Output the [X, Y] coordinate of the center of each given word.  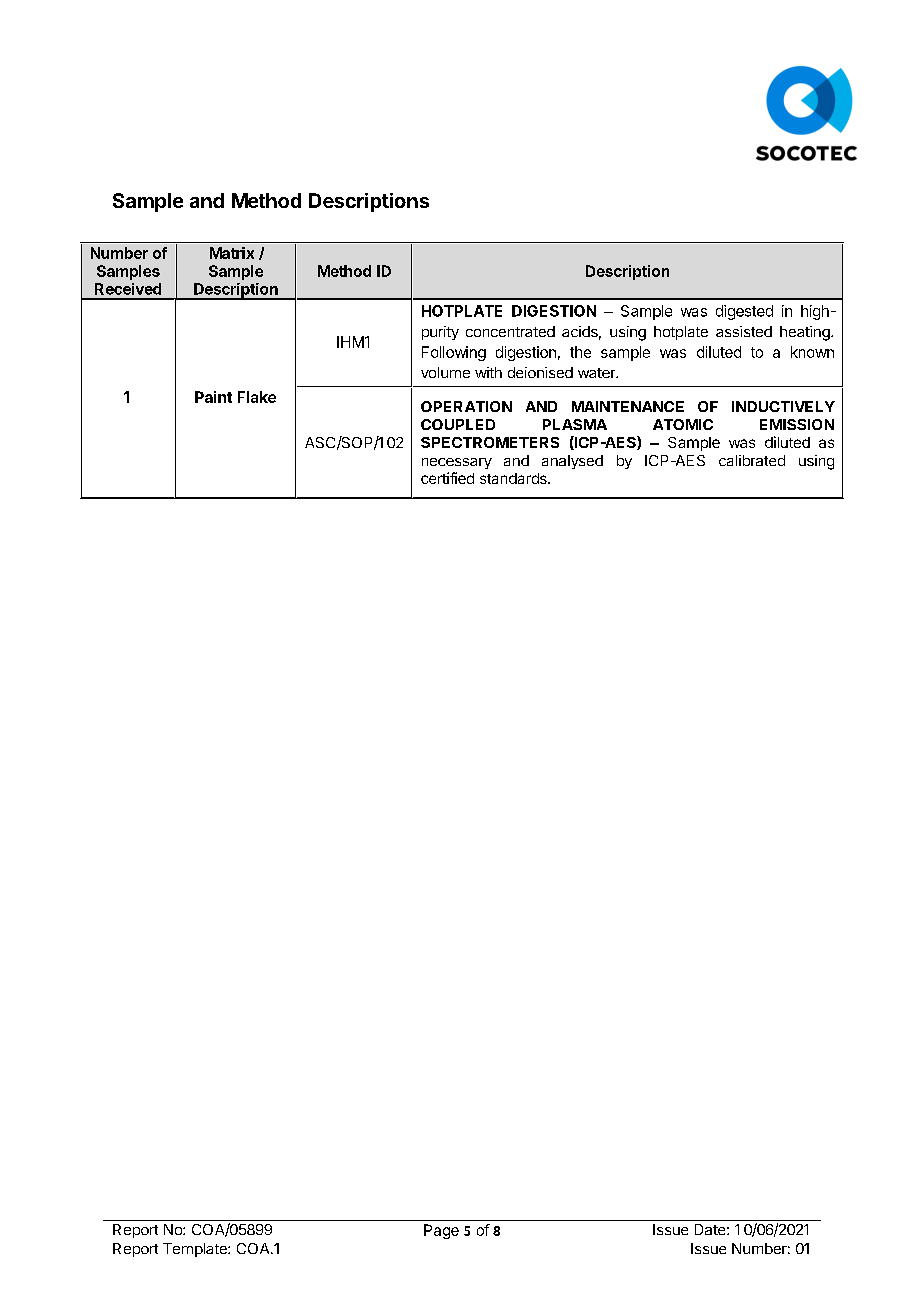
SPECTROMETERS [490, 442]
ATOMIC [683, 424]
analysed [572, 462]
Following [454, 353]
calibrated [752, 460]
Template [196, 1250]
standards [514, 478]
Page [441, 1231]
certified [447, 478]
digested [744, 312]
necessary [457, 463]
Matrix [232, 253]
